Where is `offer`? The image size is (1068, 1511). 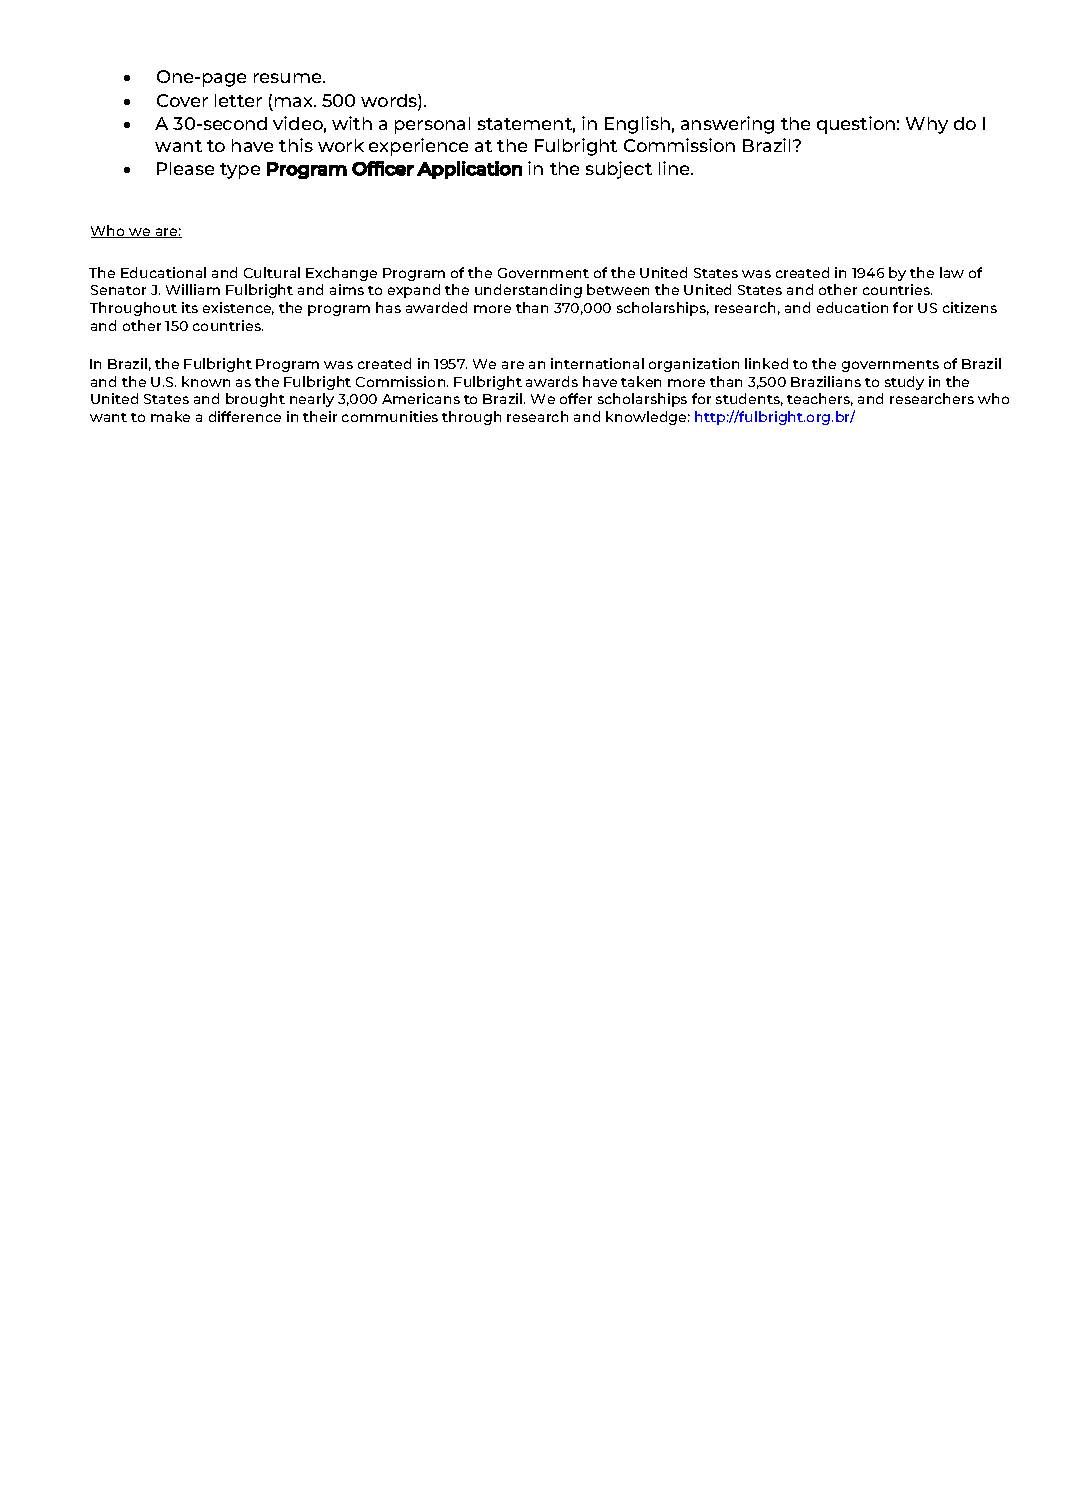 offer is located at coordinates (576, 398).
